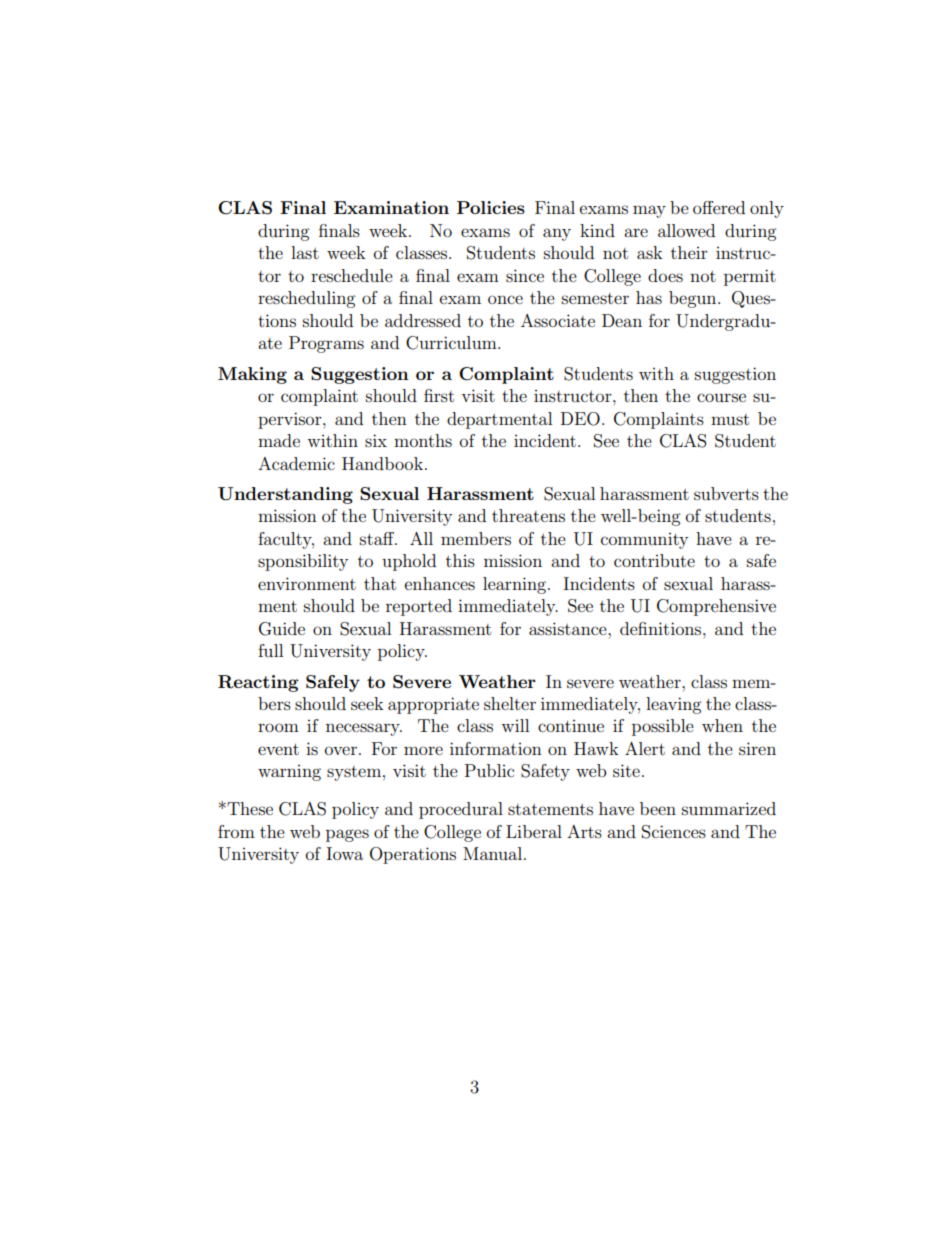  Describe the element at coordinates (580, 419) in the screenshot. I see `DEO` at that location.
